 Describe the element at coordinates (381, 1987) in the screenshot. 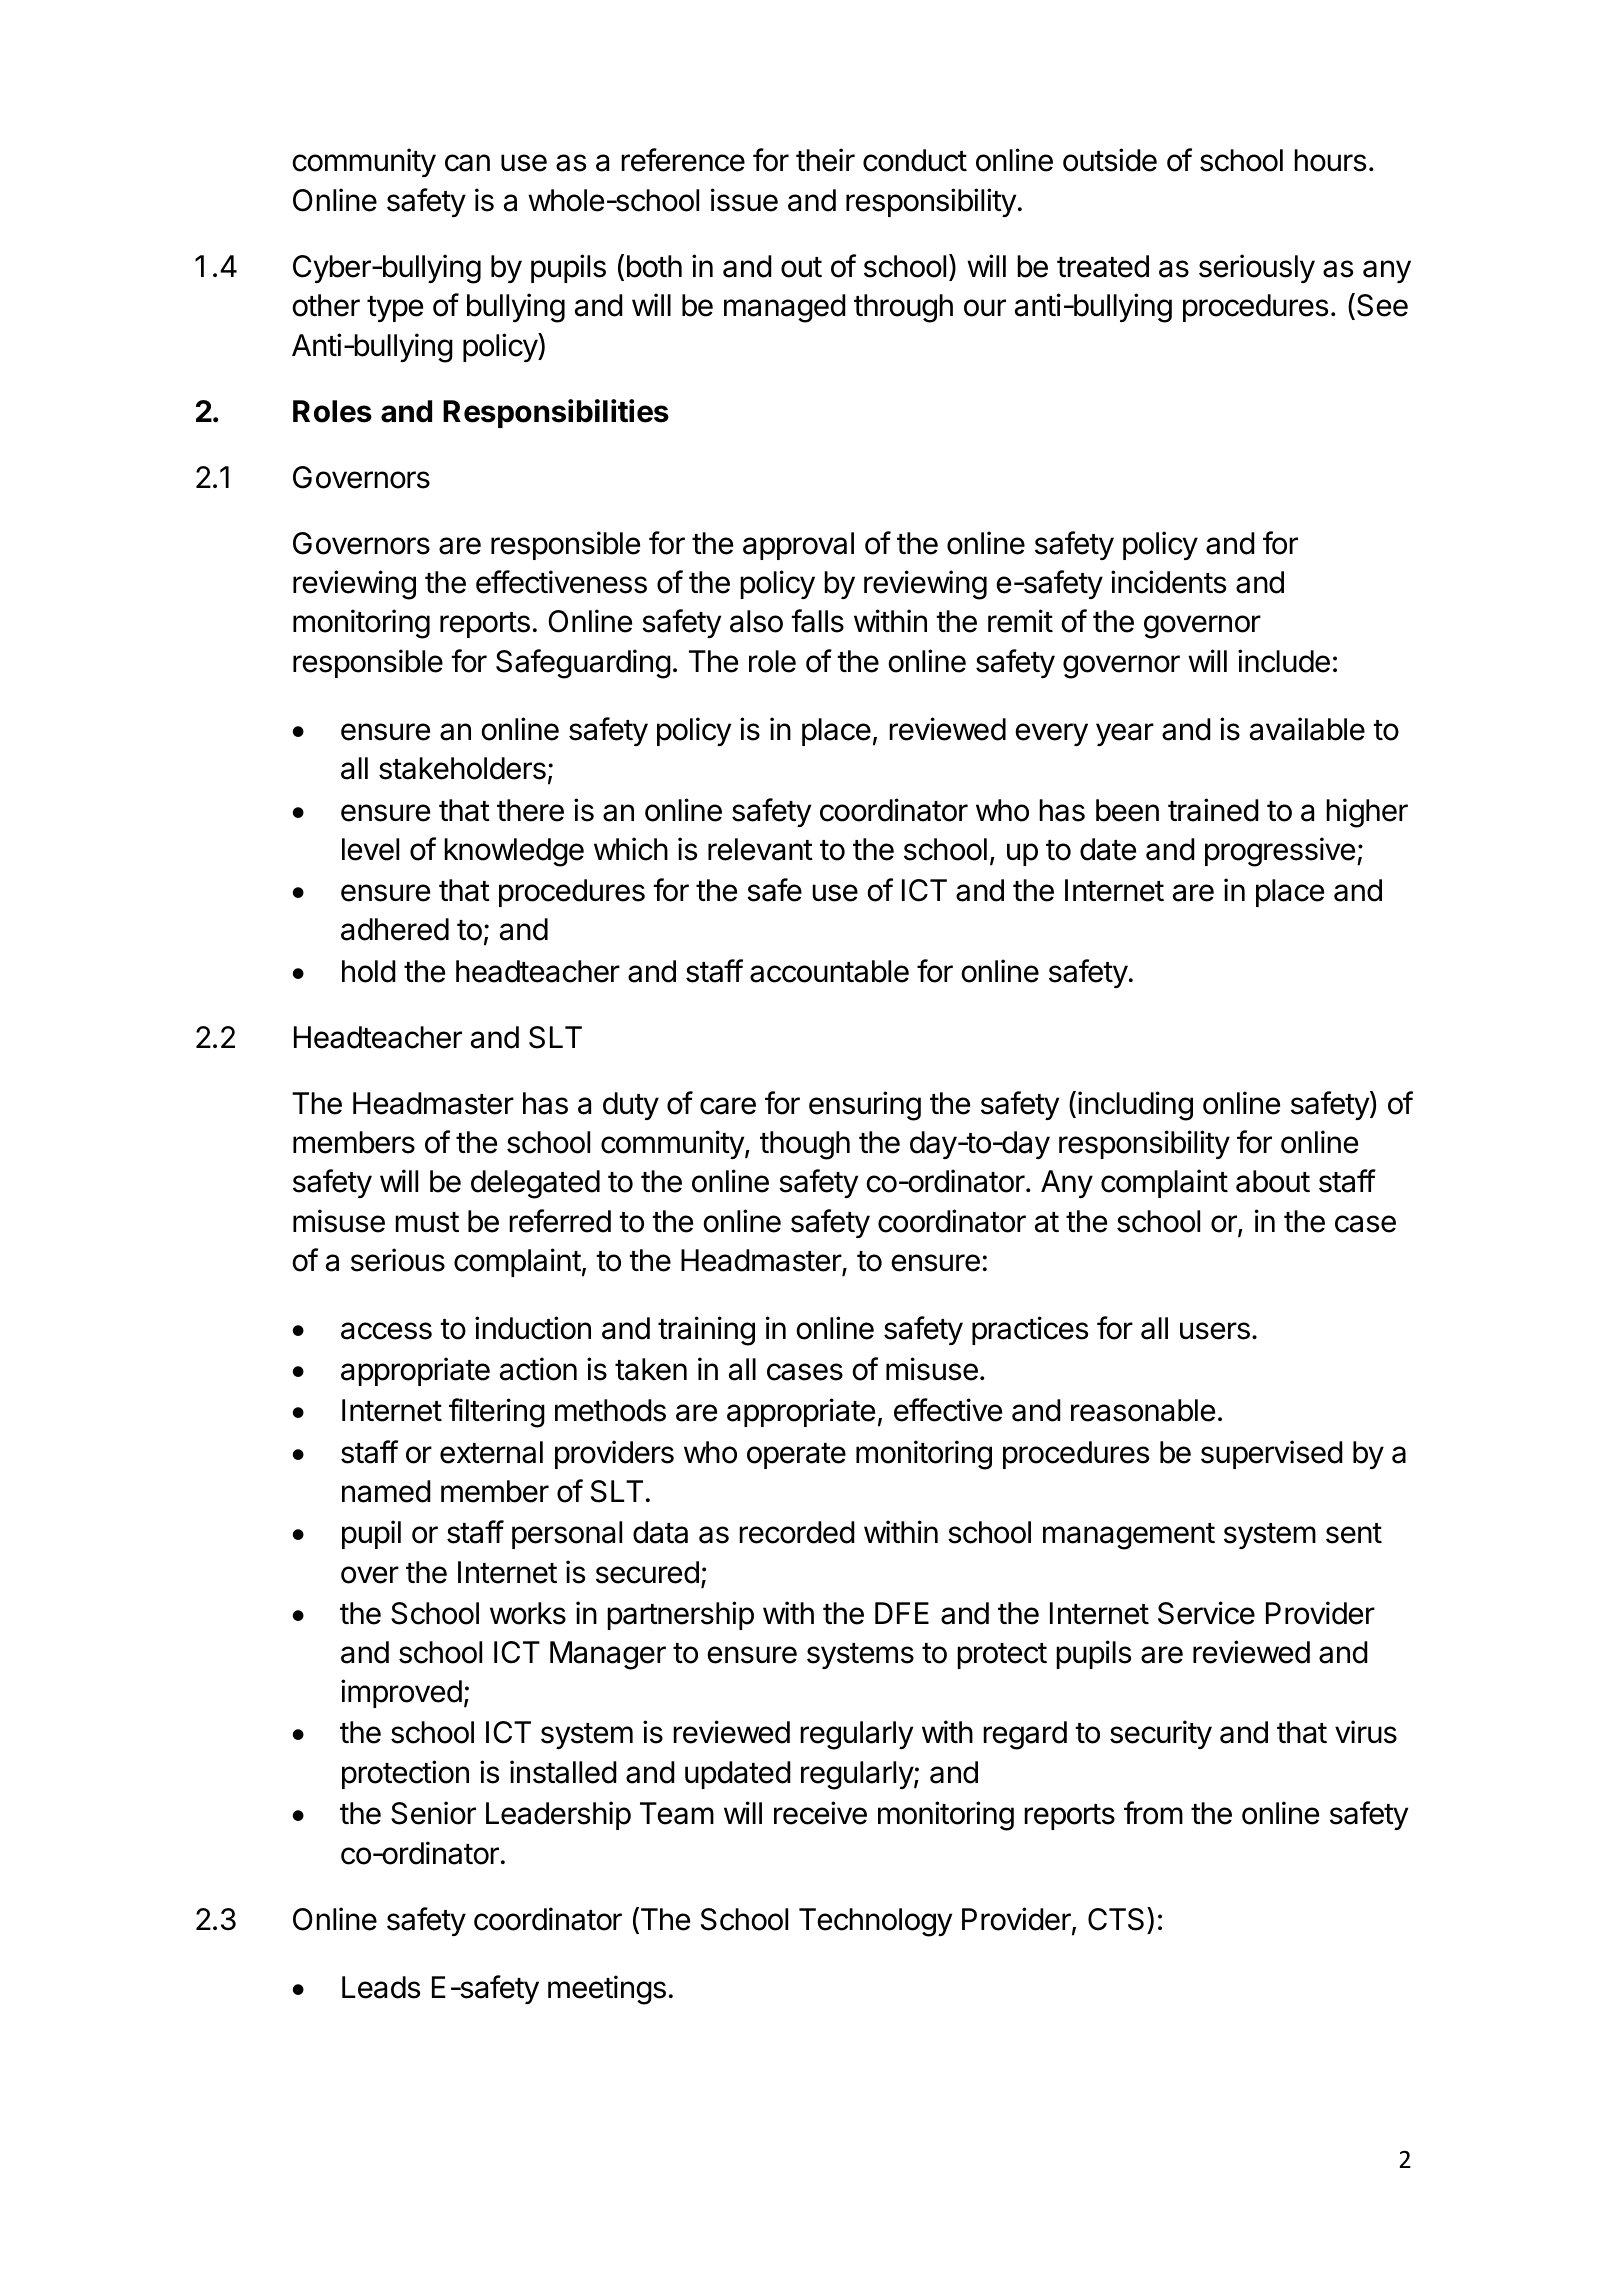

I see `Leads` at that location.
